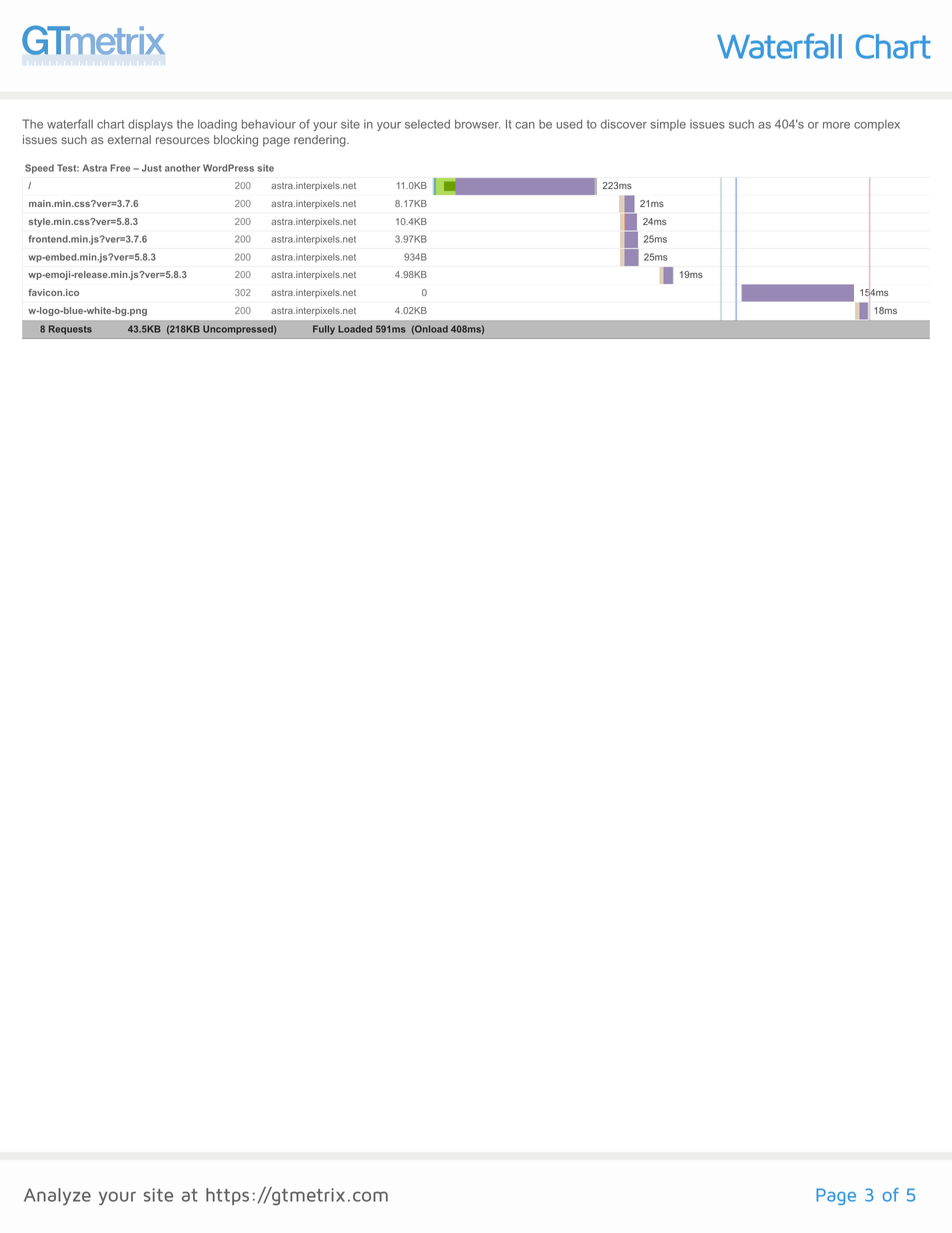 This page has width=952, height=1233. What do you see at coordinates (624, 124) in the page?
I see `discover` at bounding box center [624, 124].
